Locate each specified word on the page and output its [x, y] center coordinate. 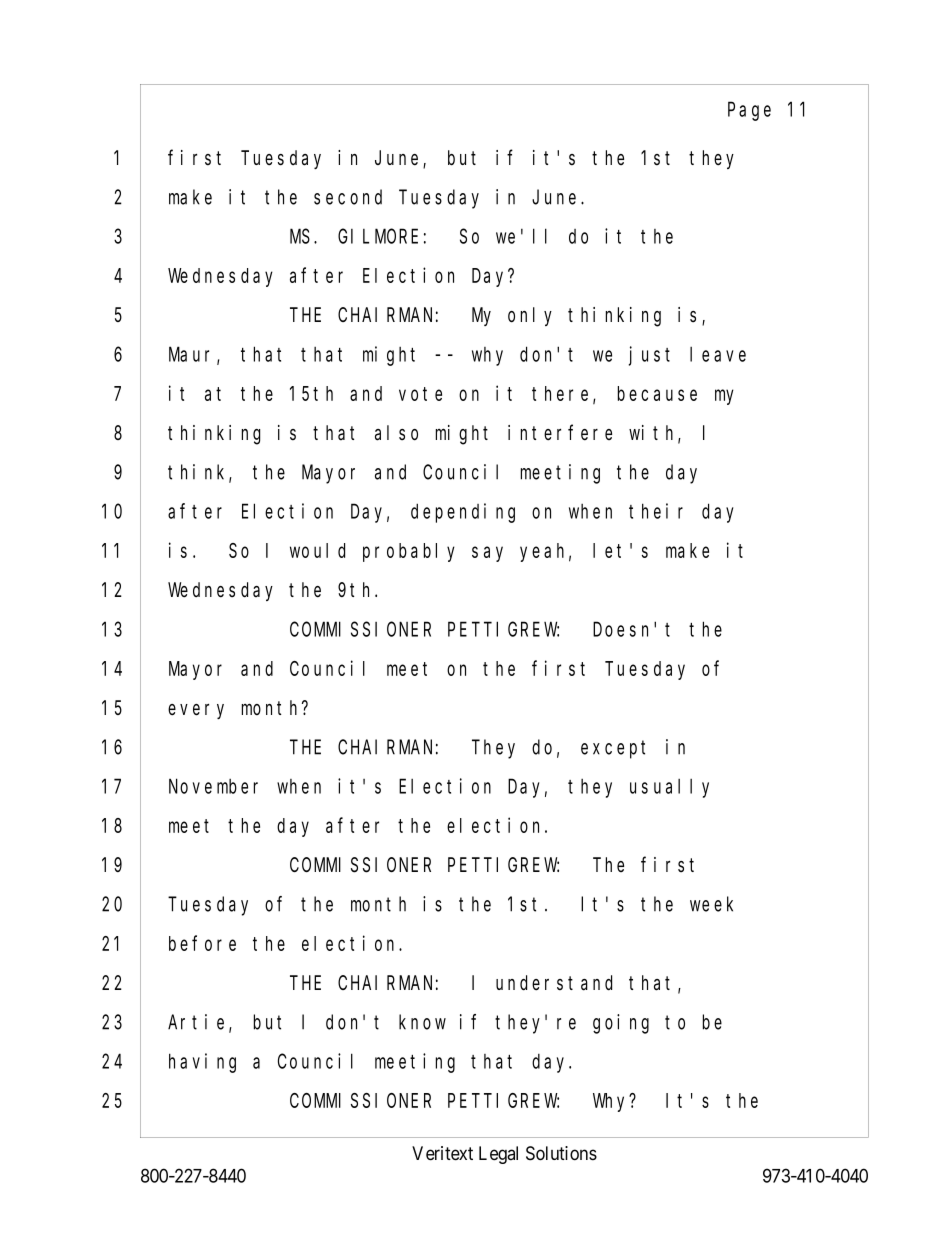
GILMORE [378, 236]
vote [420, 394]
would [317, 550]
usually [669, 788]
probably [409, 552]
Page [749, 112]
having [202, 1063]
